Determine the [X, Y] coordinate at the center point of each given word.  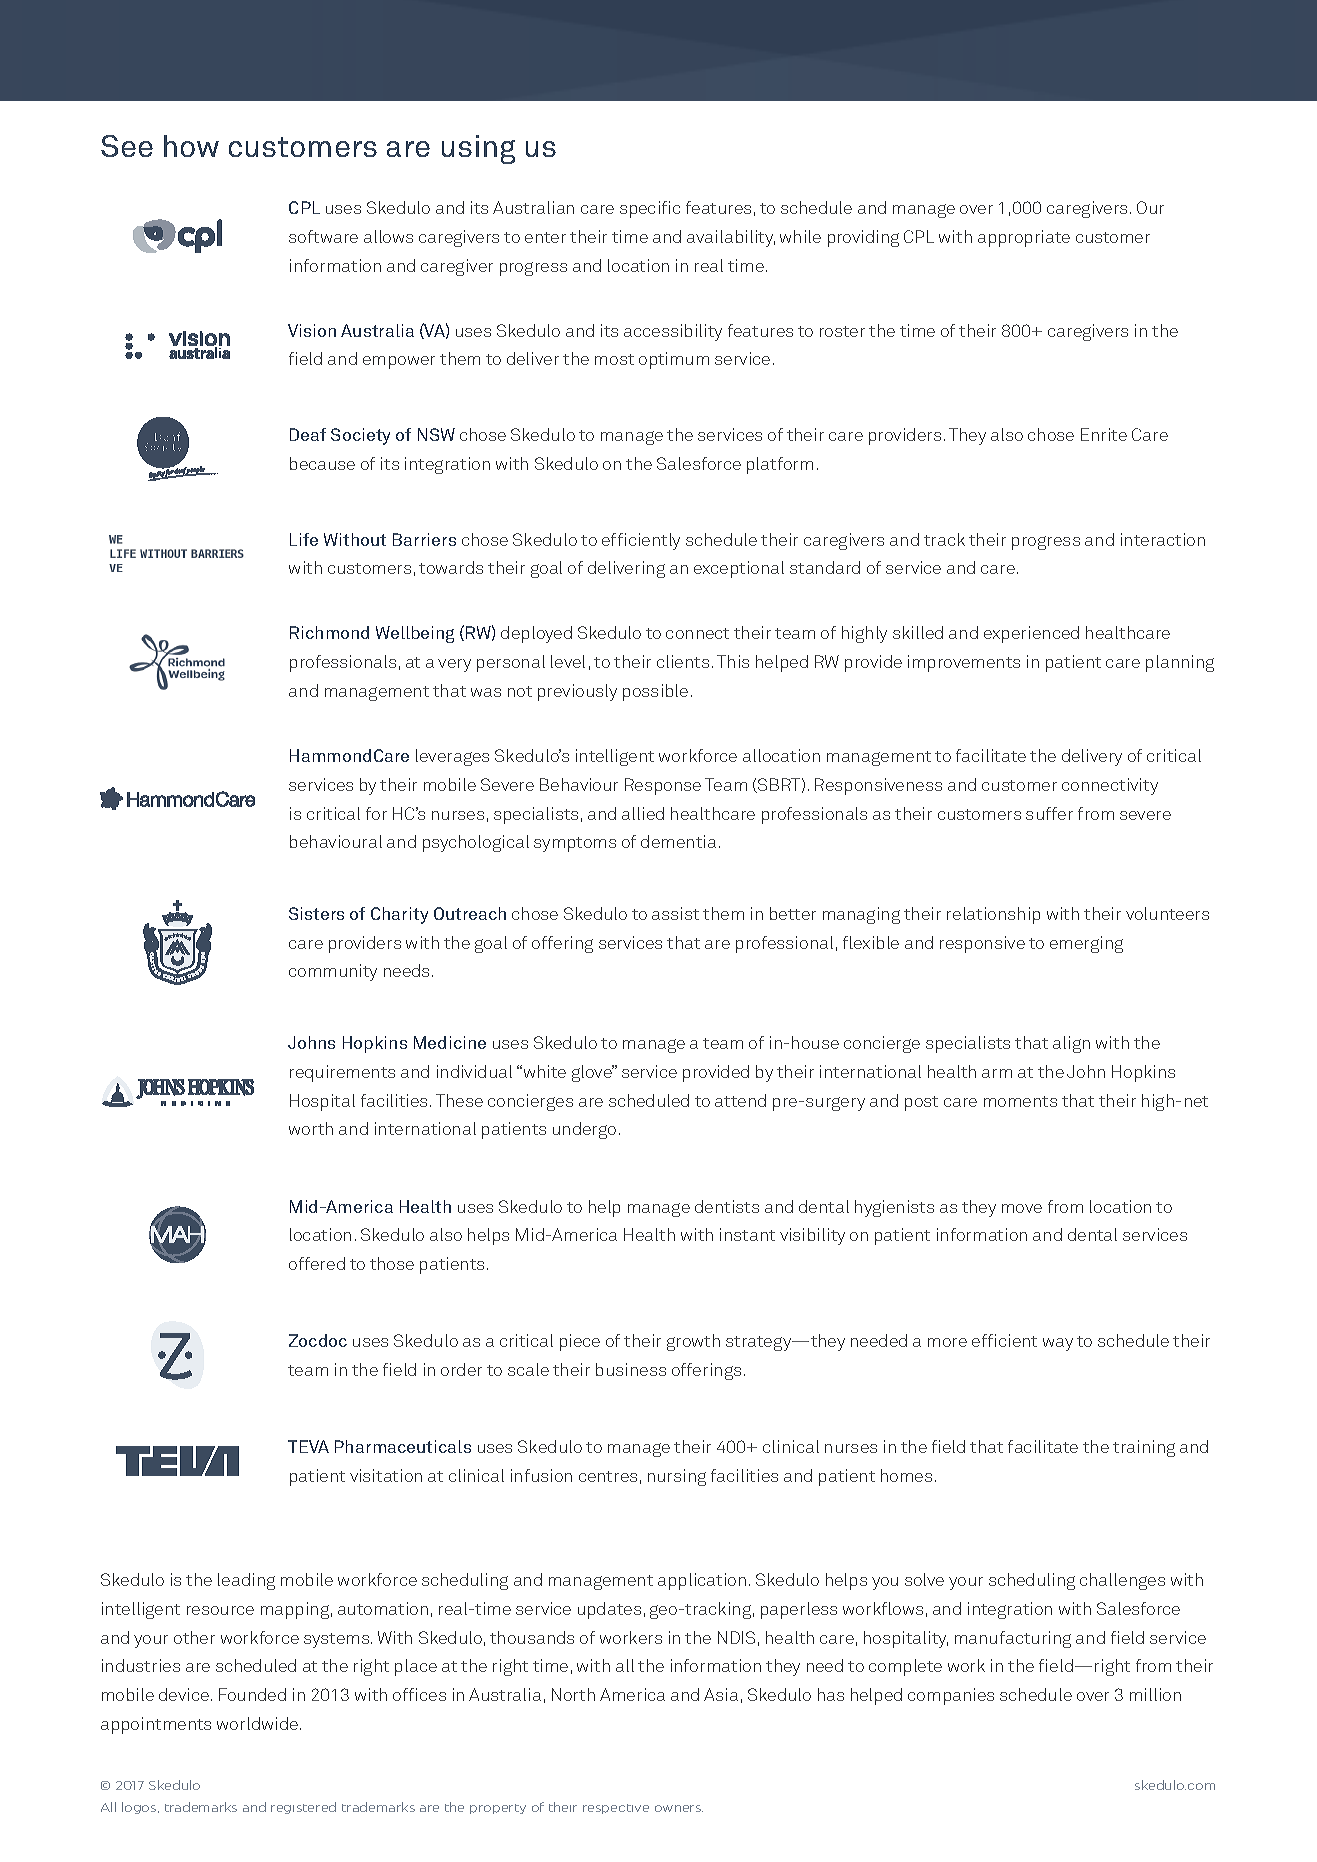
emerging [1086, 944]
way [1058, 1344]
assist [675, 913]
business [631, 1369]
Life [304, 539]
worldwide [259, 1723]
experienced [1031, 634]
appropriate [1024, 238]
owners [679, 1808]
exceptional [739, 569]
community [333, 972]
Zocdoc [318, 1340]
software [323, 236]
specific [650, 209]
